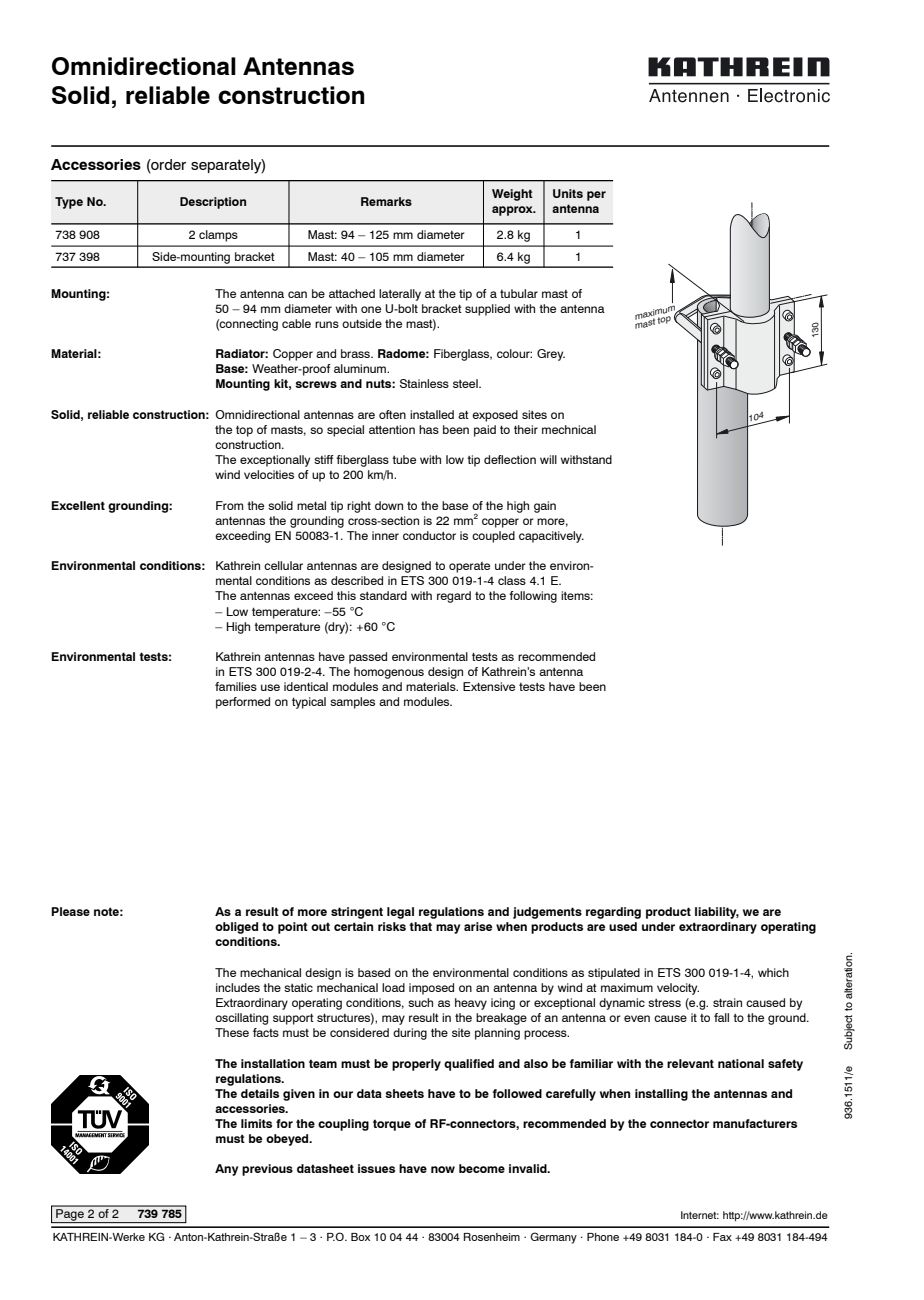 The image size is (924, 1300). I want to click on conductor, so click(429, 535).
